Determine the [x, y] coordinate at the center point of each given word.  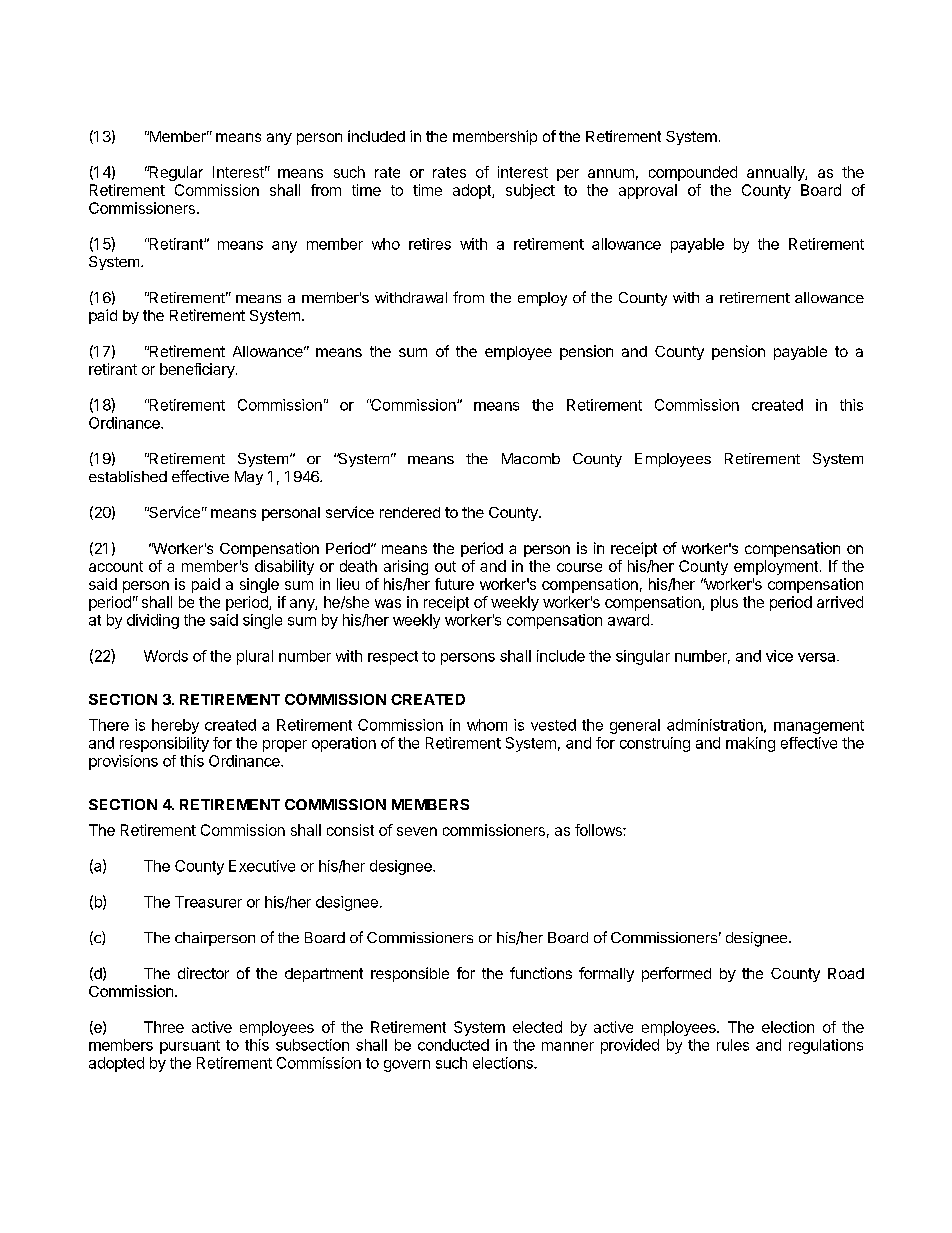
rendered [410, 512]
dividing [153, 621]
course [579, 567]
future [454, 584]
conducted [453, 1045]
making [750, 744]
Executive [262, 866]
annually [776, 173]
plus [724, 603]
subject [530, 191]
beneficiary [198, 370]
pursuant [190, 1047]
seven [417, 831]
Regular [175, 173]
